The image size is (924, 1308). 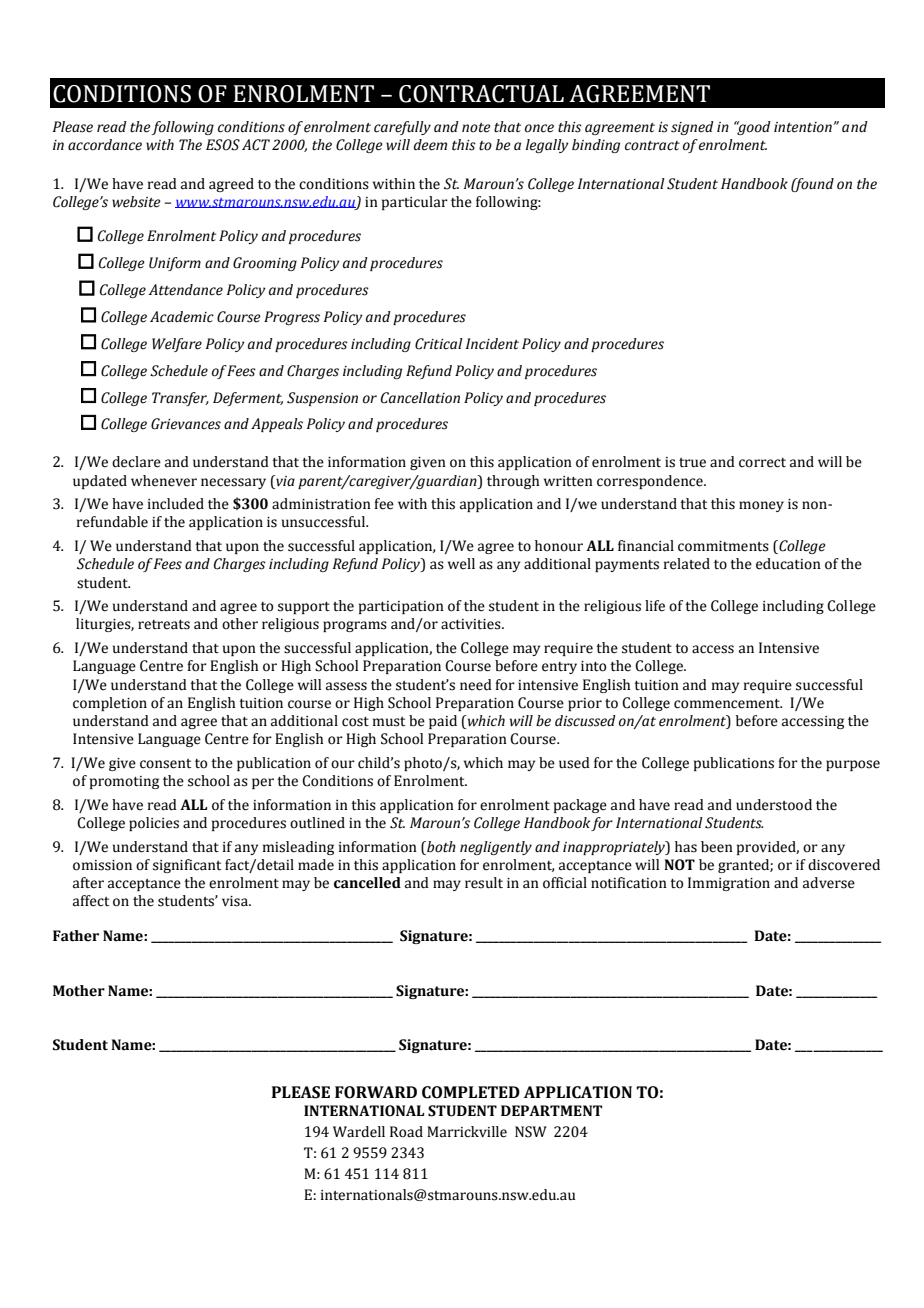 I want to click on COMPLETED, so click(x=471, y=1092).
